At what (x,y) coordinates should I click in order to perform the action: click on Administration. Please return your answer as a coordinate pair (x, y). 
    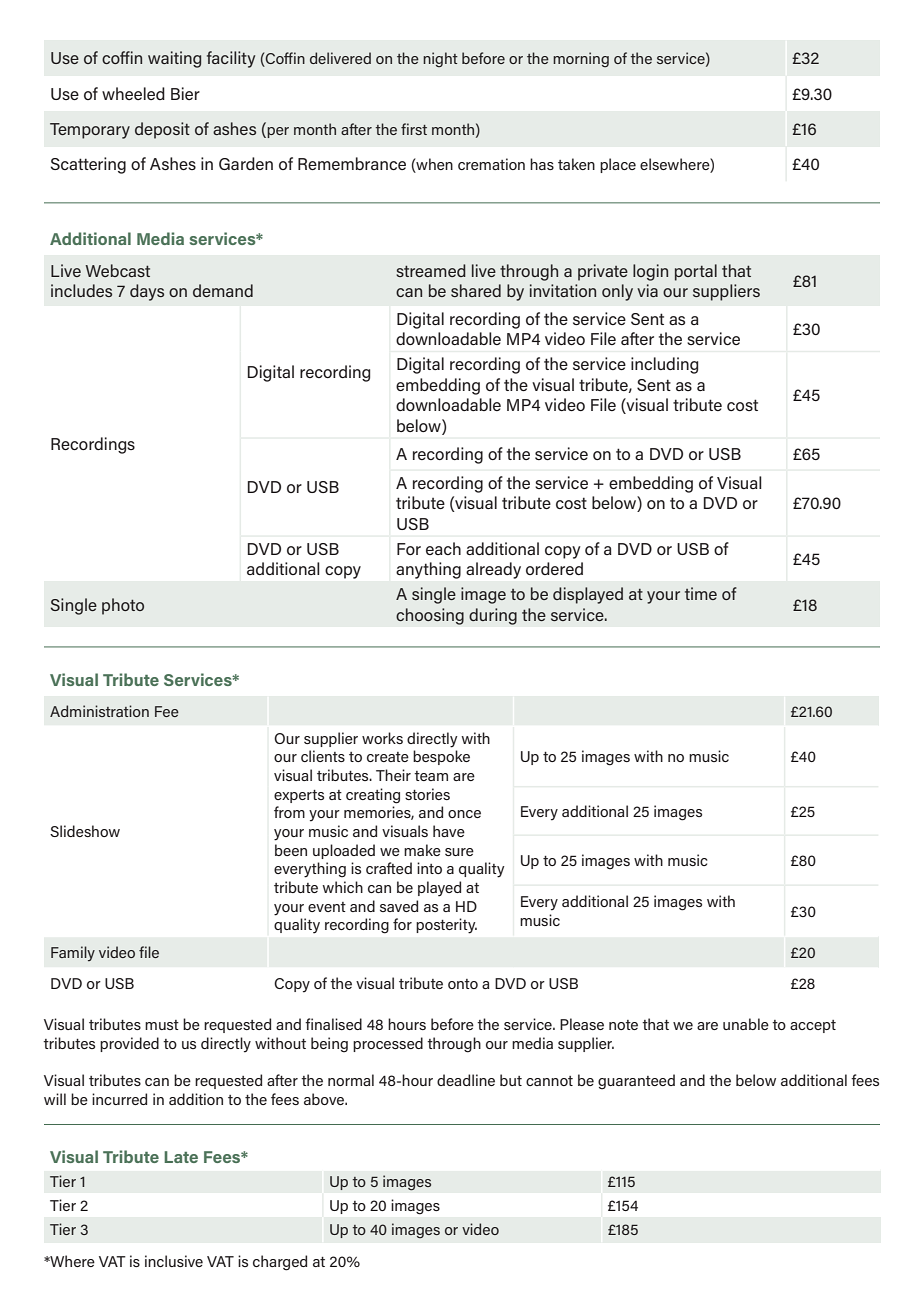
    Looking at the image, I should click on (99, 711).
